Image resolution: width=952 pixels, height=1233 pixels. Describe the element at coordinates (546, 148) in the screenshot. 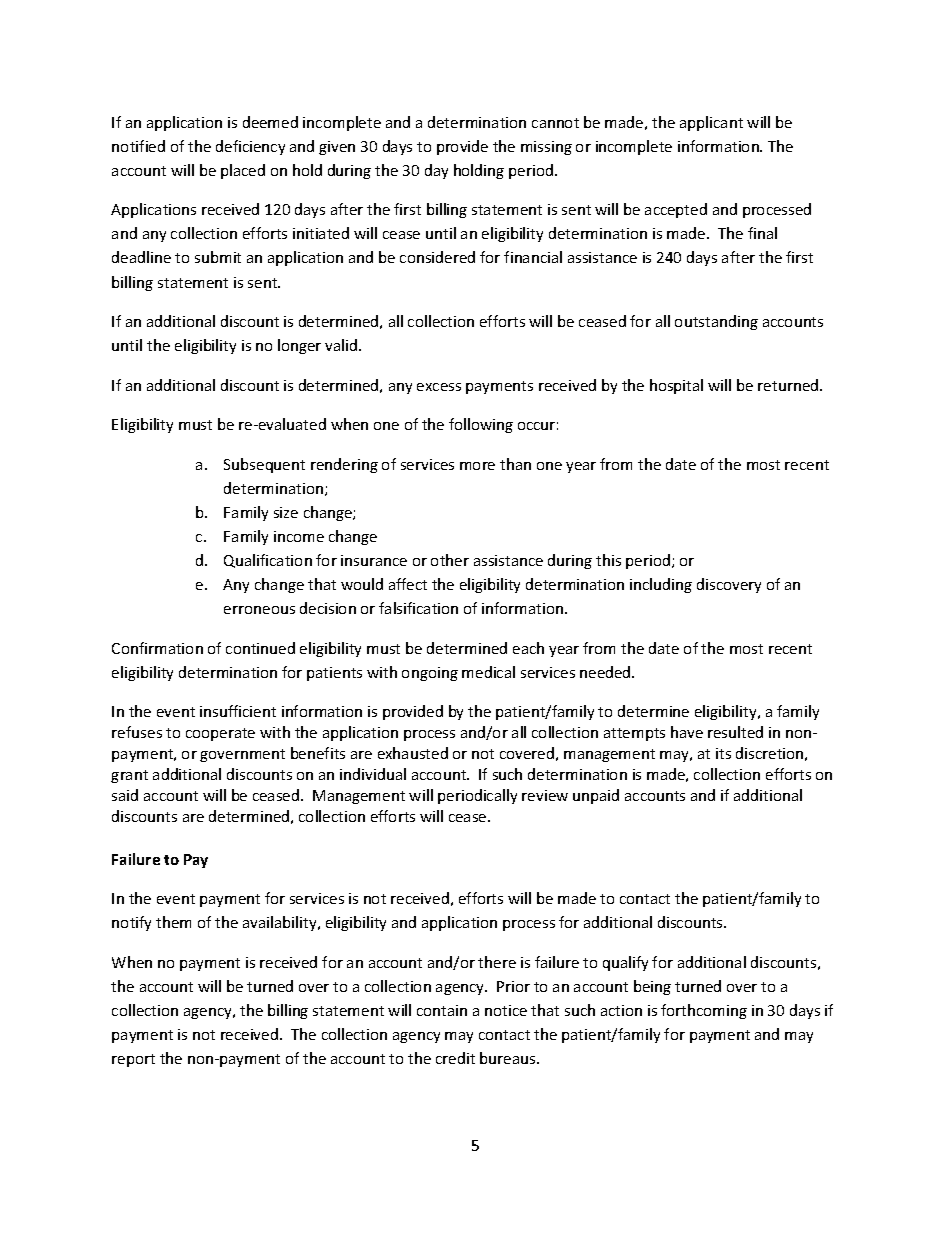

I see `missing` at that location.
